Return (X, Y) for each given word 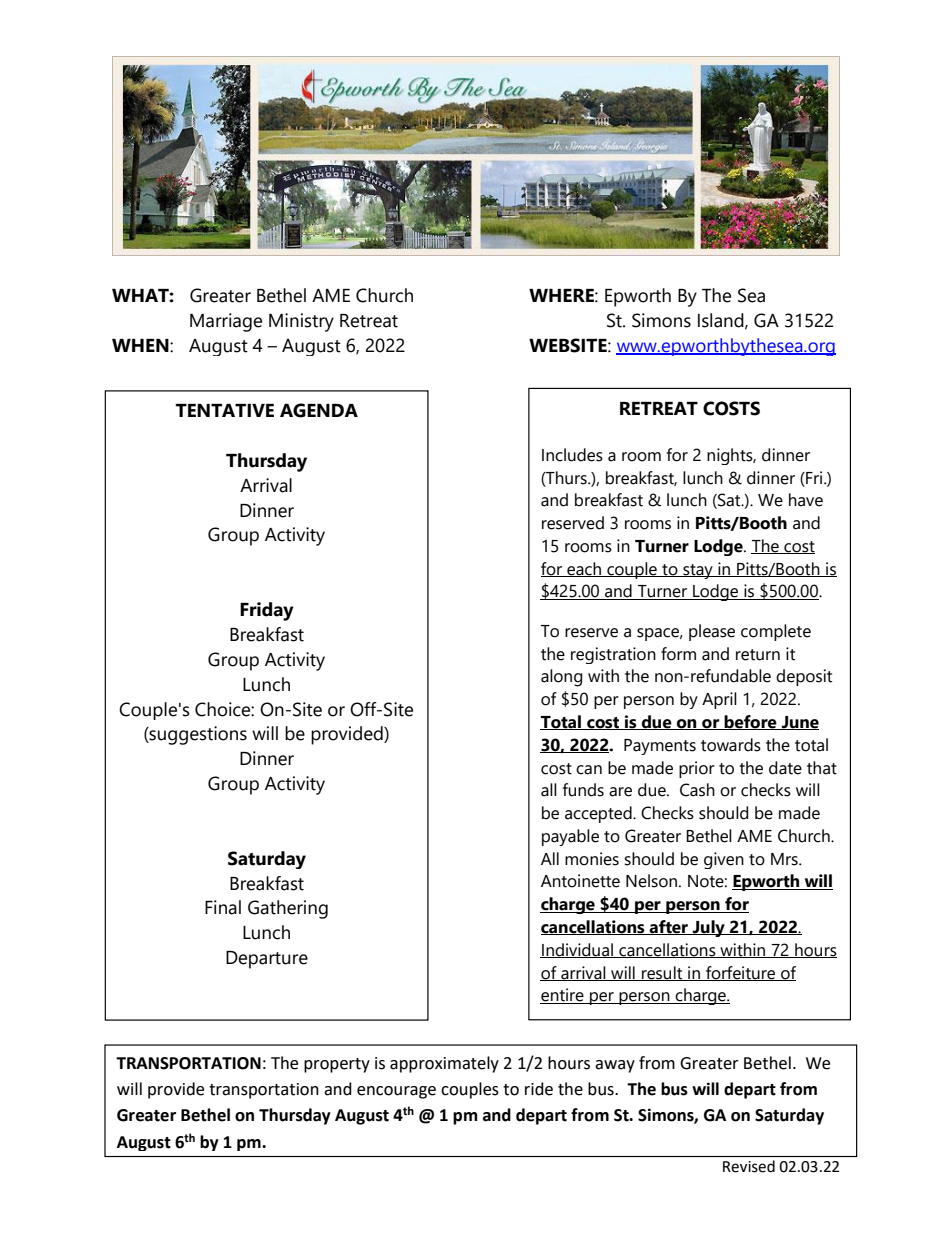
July (709, 928)
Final (223, 907)
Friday (267, 611)
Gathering (288, 909)
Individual (577, 950)
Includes (572, 455)
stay (698, 571)
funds (583, 790)
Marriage (226, 322)
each (584, 569)
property (337, 1065)
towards (731, 745)
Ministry (301, 322)
